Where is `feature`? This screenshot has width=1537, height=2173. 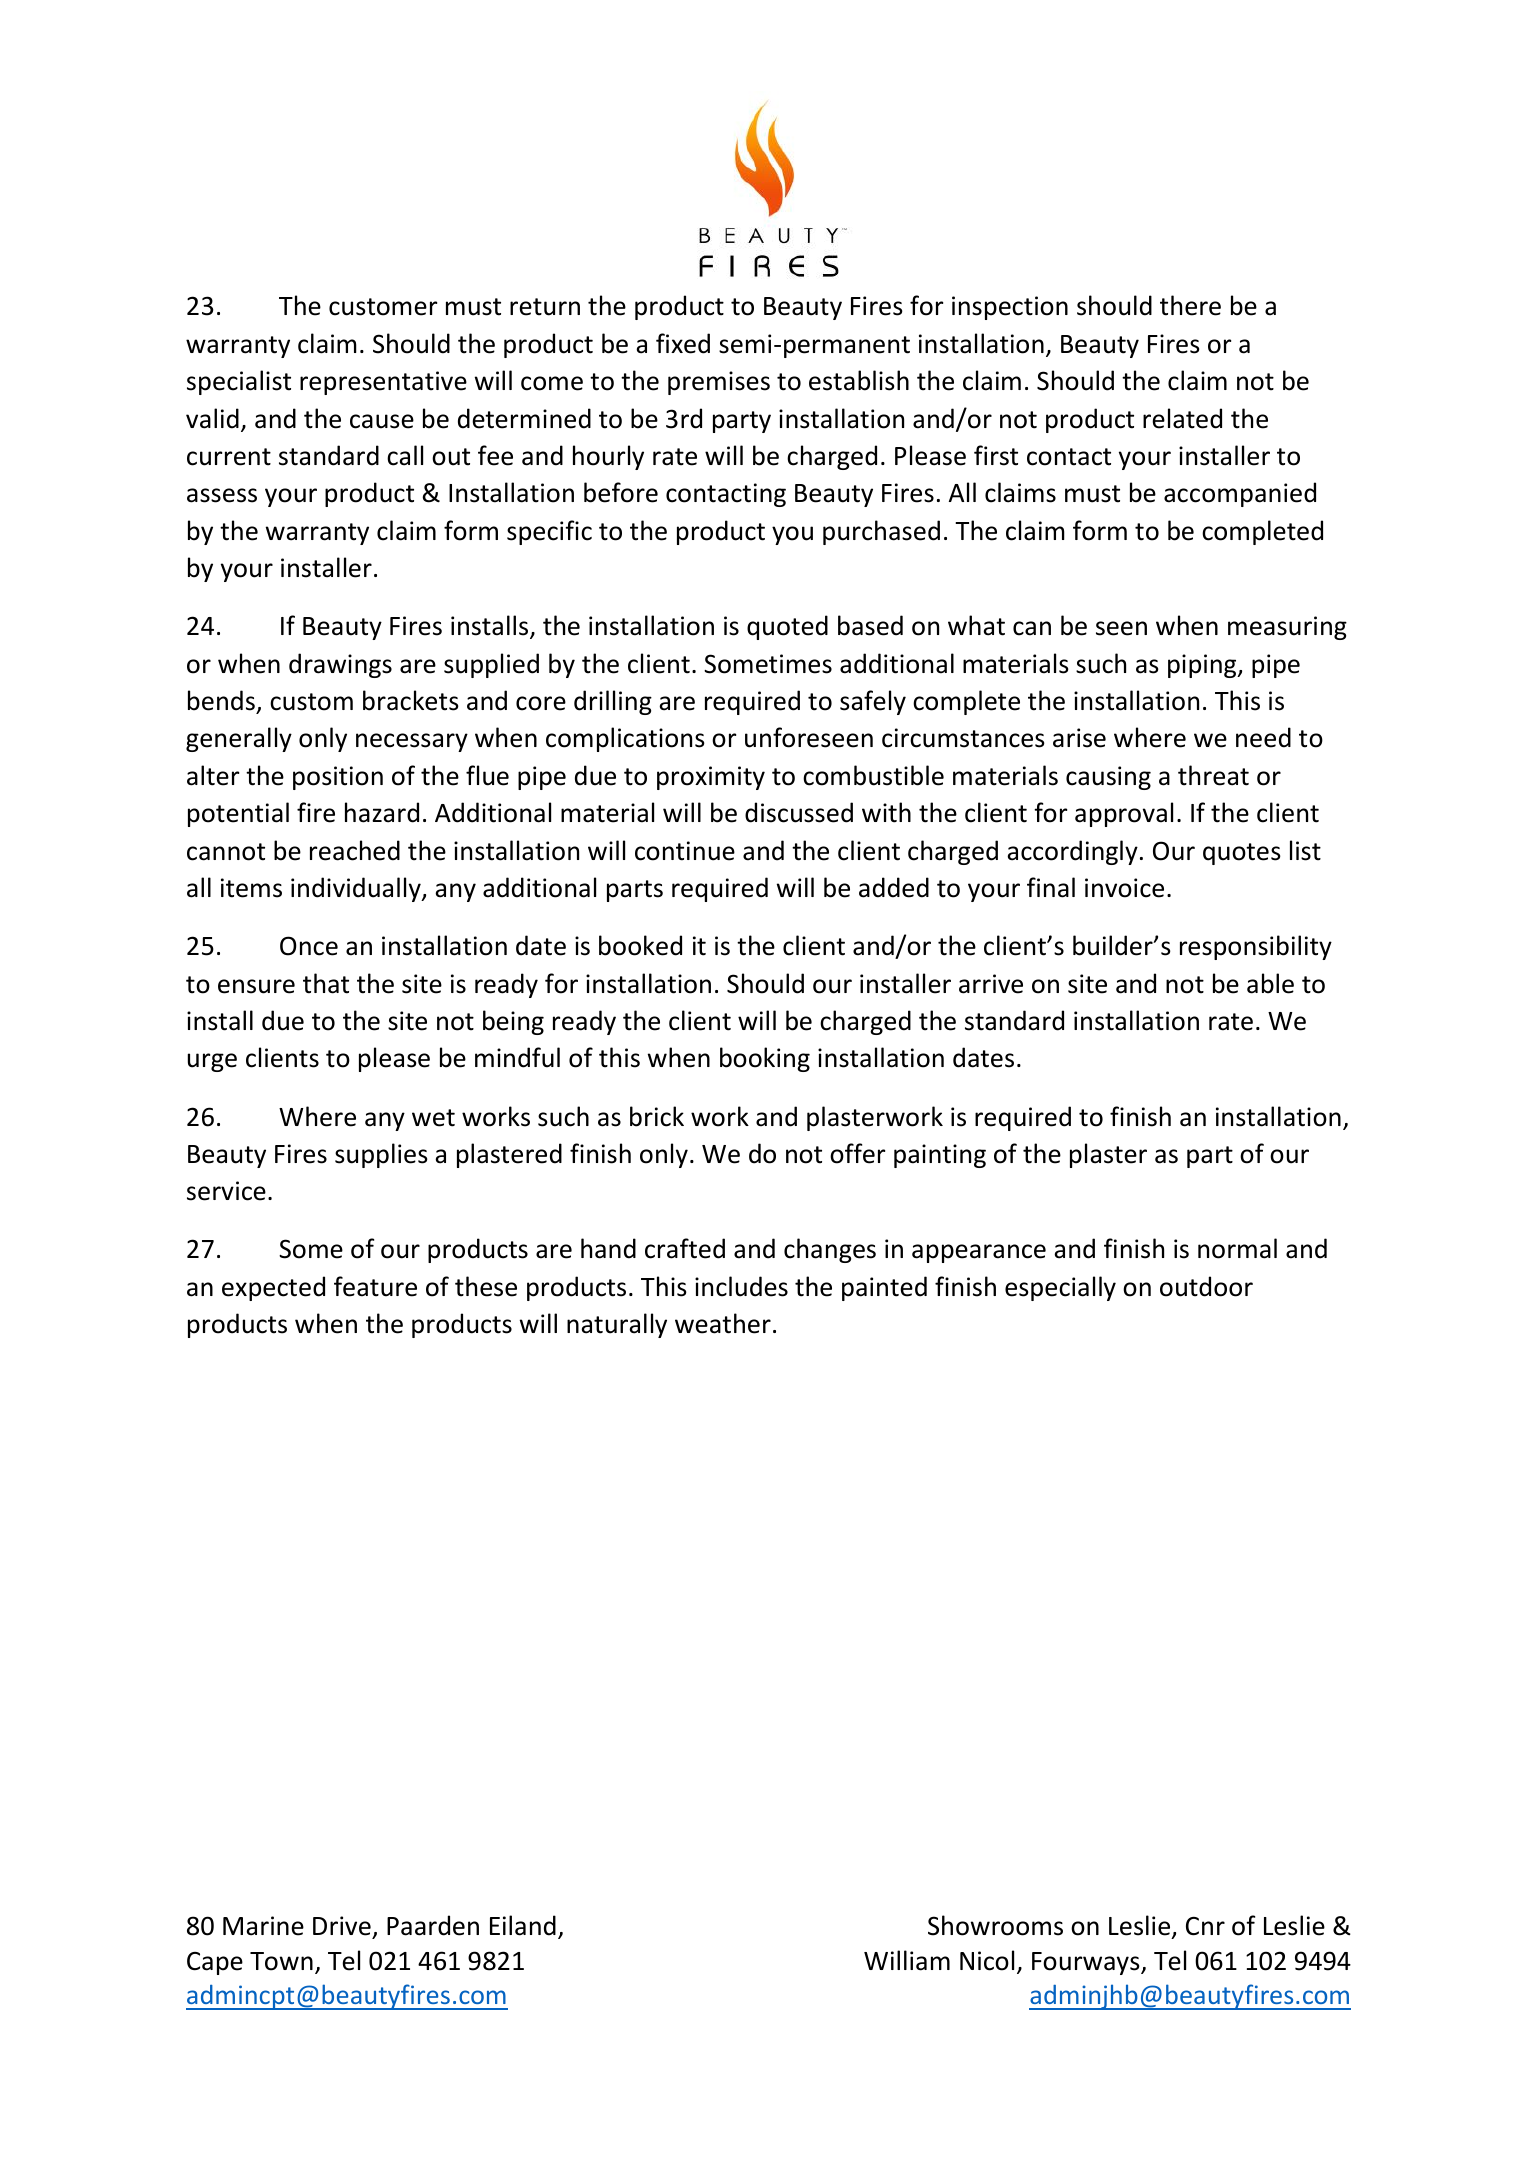
feature is located at coordinates (375, 1286).
